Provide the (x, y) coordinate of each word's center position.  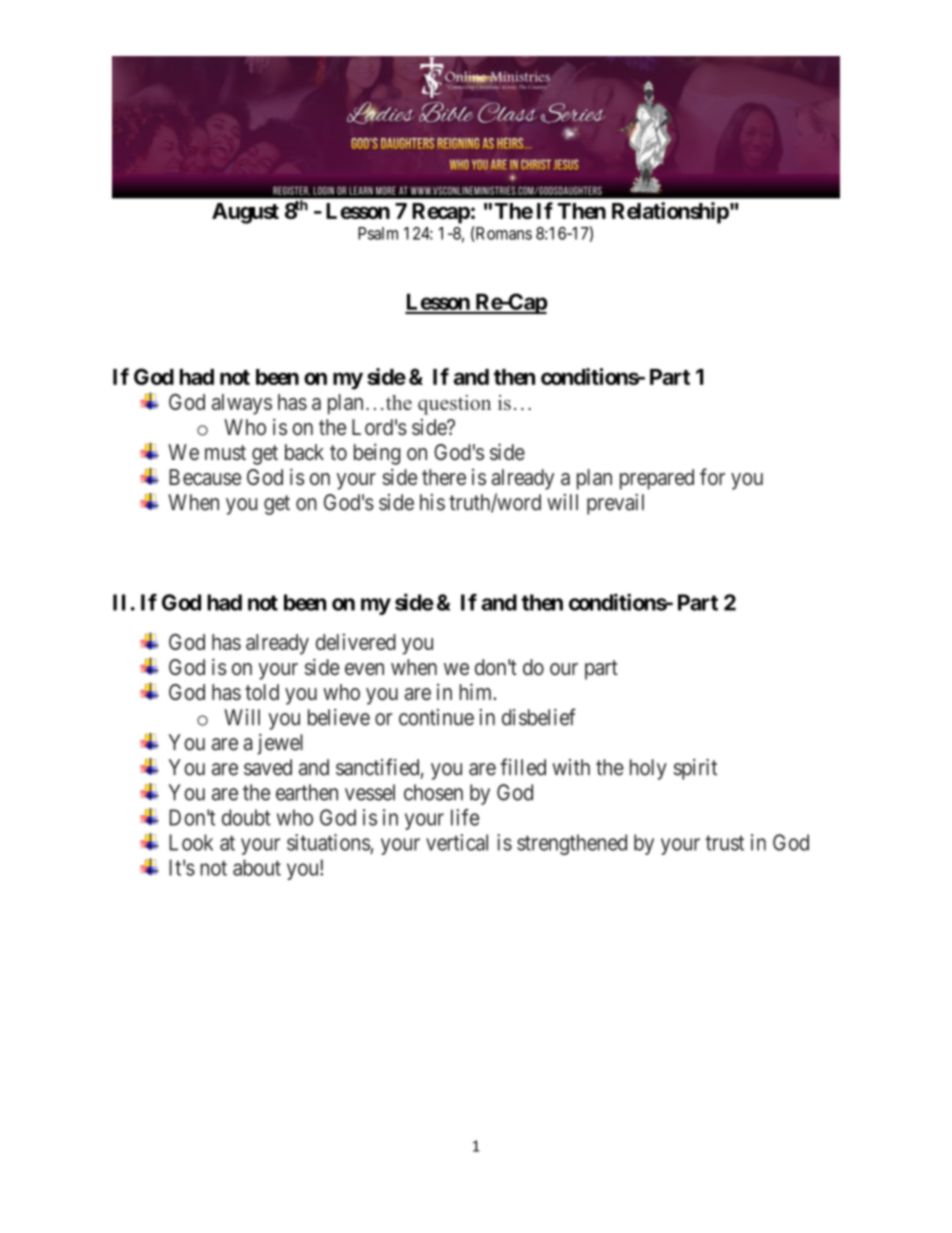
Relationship (670, 213)
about (257, 867)
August (245, 213)
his (432, 502)
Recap (441, 213)
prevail (615, 504)
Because (205, 477)
